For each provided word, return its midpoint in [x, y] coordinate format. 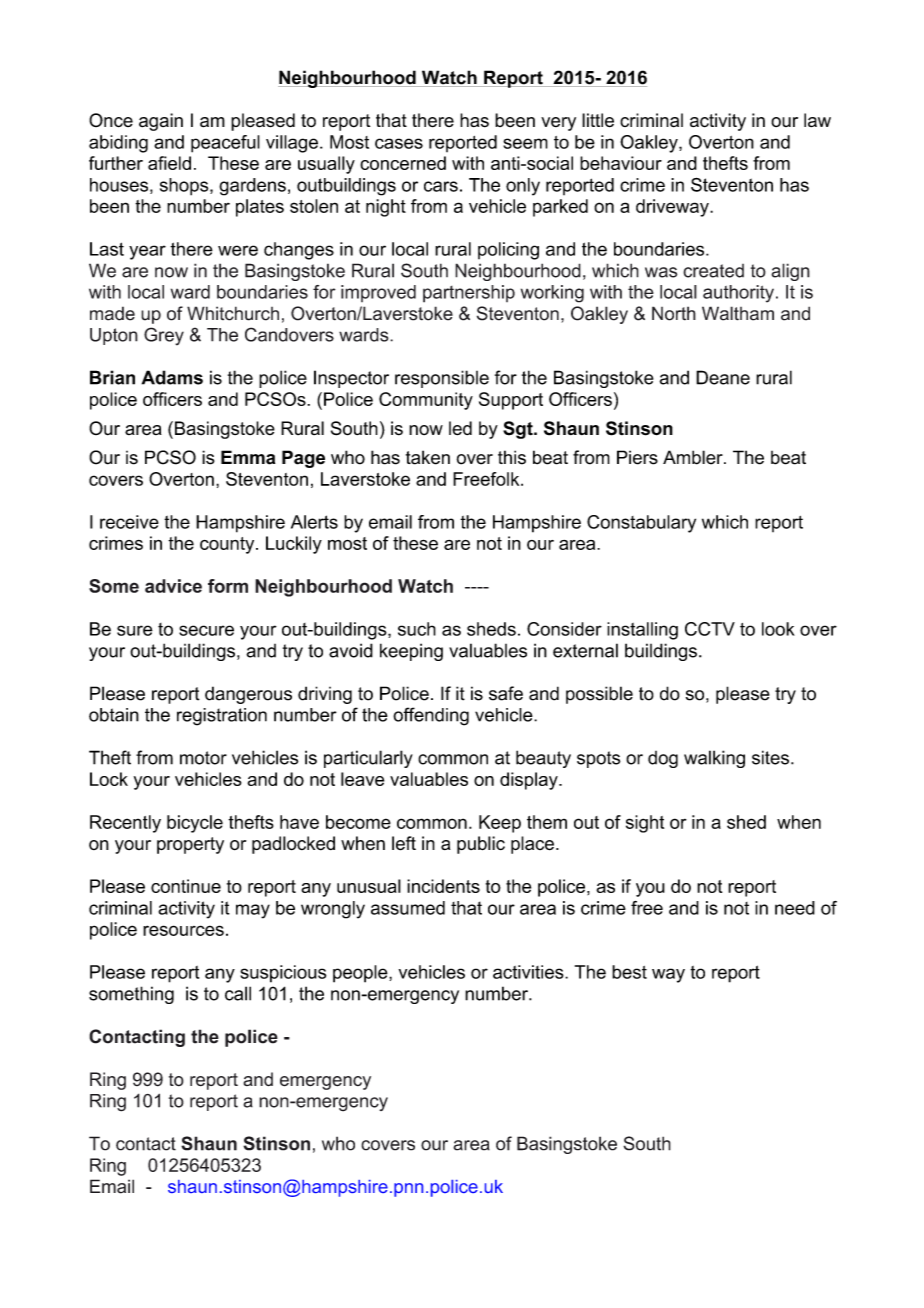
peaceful [225, 144]
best [629, 972]
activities [529, 972]
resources [183, 930]
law [817, 120]
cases [399, 143]
